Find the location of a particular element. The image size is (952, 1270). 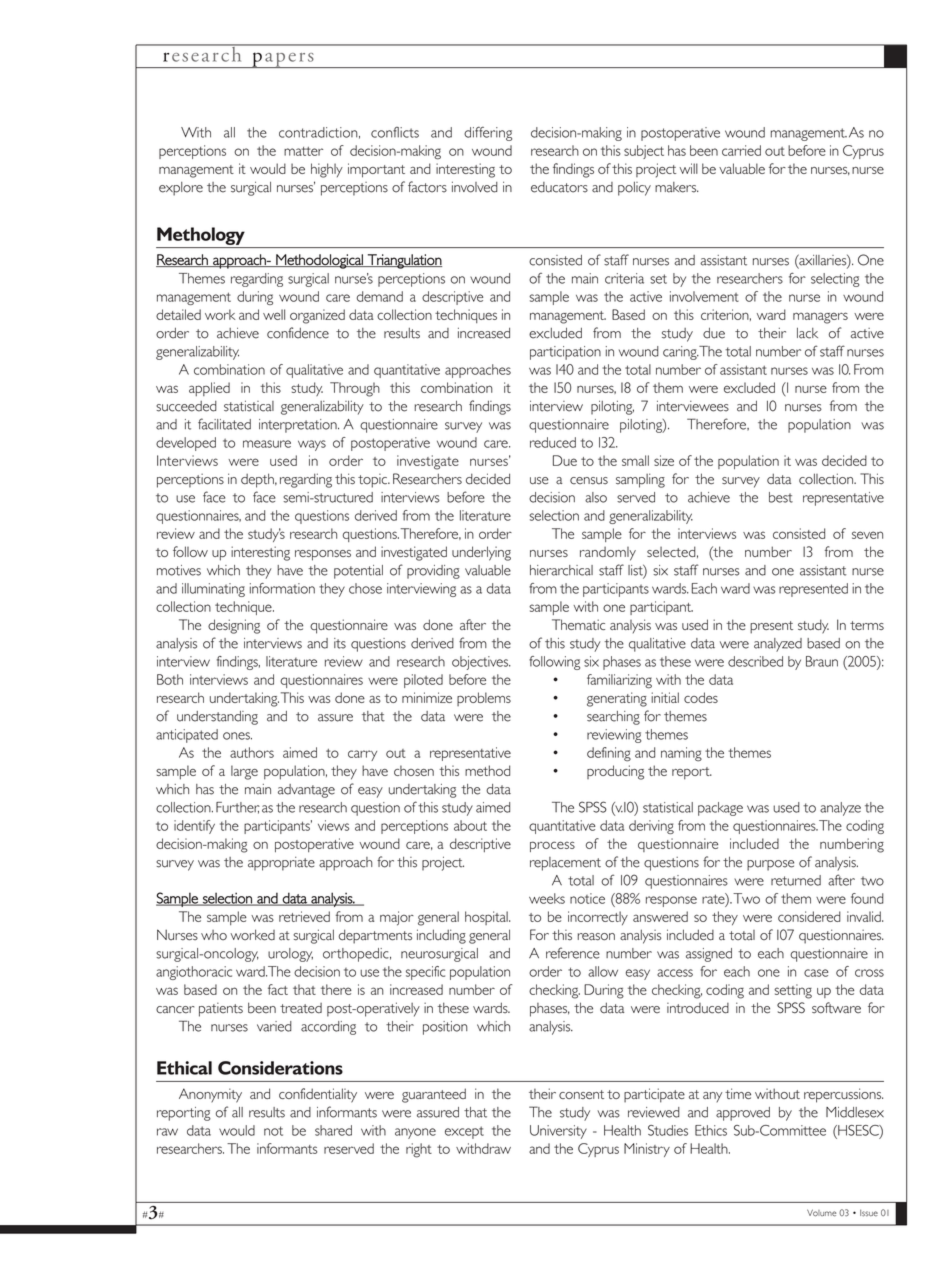

facilitated is located at coordinates (224, 424).
